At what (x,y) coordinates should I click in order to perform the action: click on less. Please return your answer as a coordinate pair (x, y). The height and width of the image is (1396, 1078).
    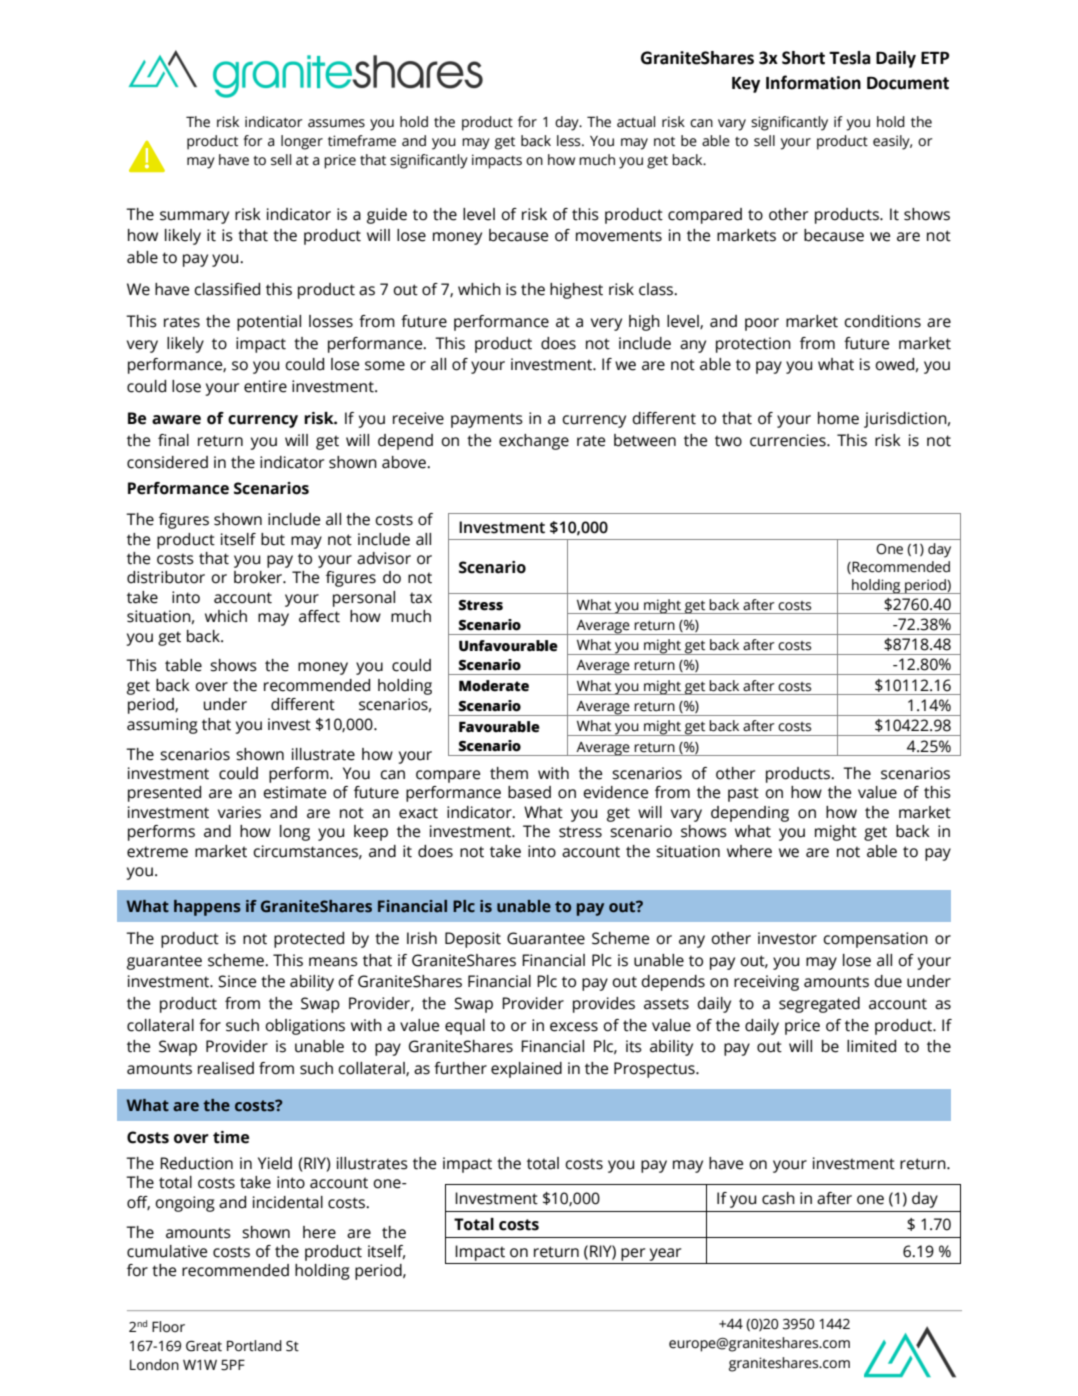
    Looking at the image, I should click on (570, 141).
